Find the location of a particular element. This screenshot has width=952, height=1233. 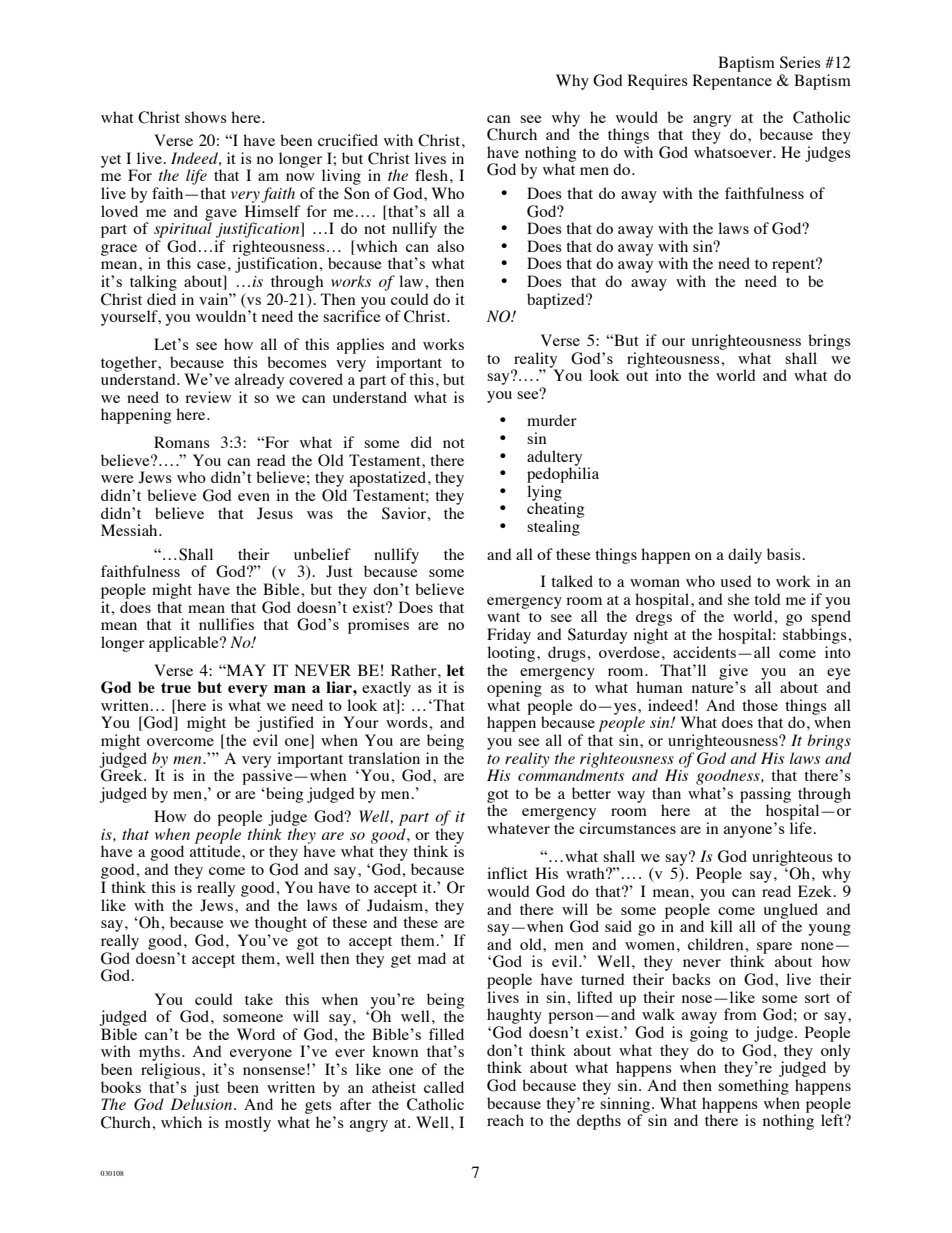

called is located at coordinates (444, 1087).
